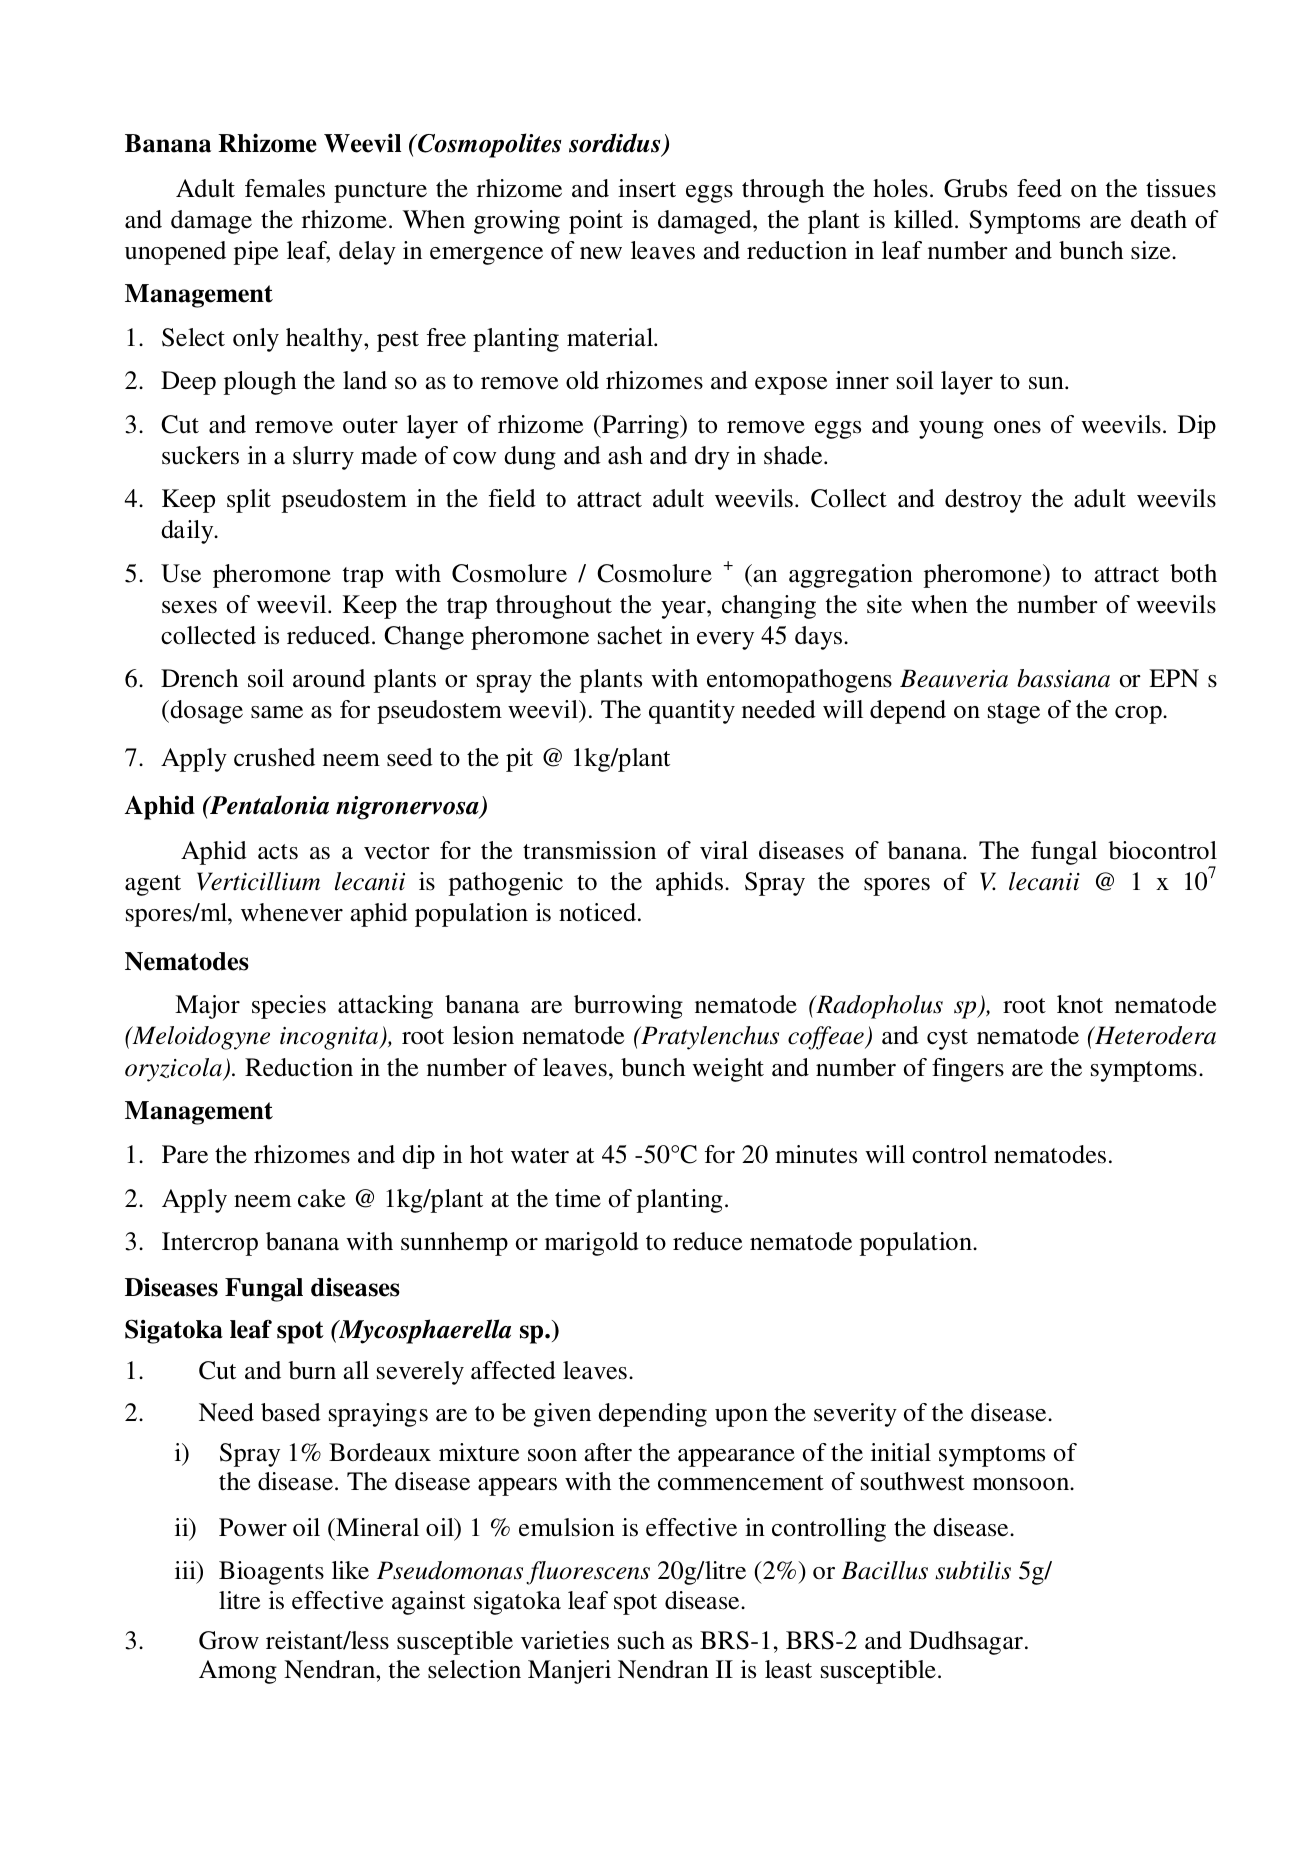  What do you see at coordinates (256, 253) in the document?
I see `pipe` at bounding box center [256, 253].
